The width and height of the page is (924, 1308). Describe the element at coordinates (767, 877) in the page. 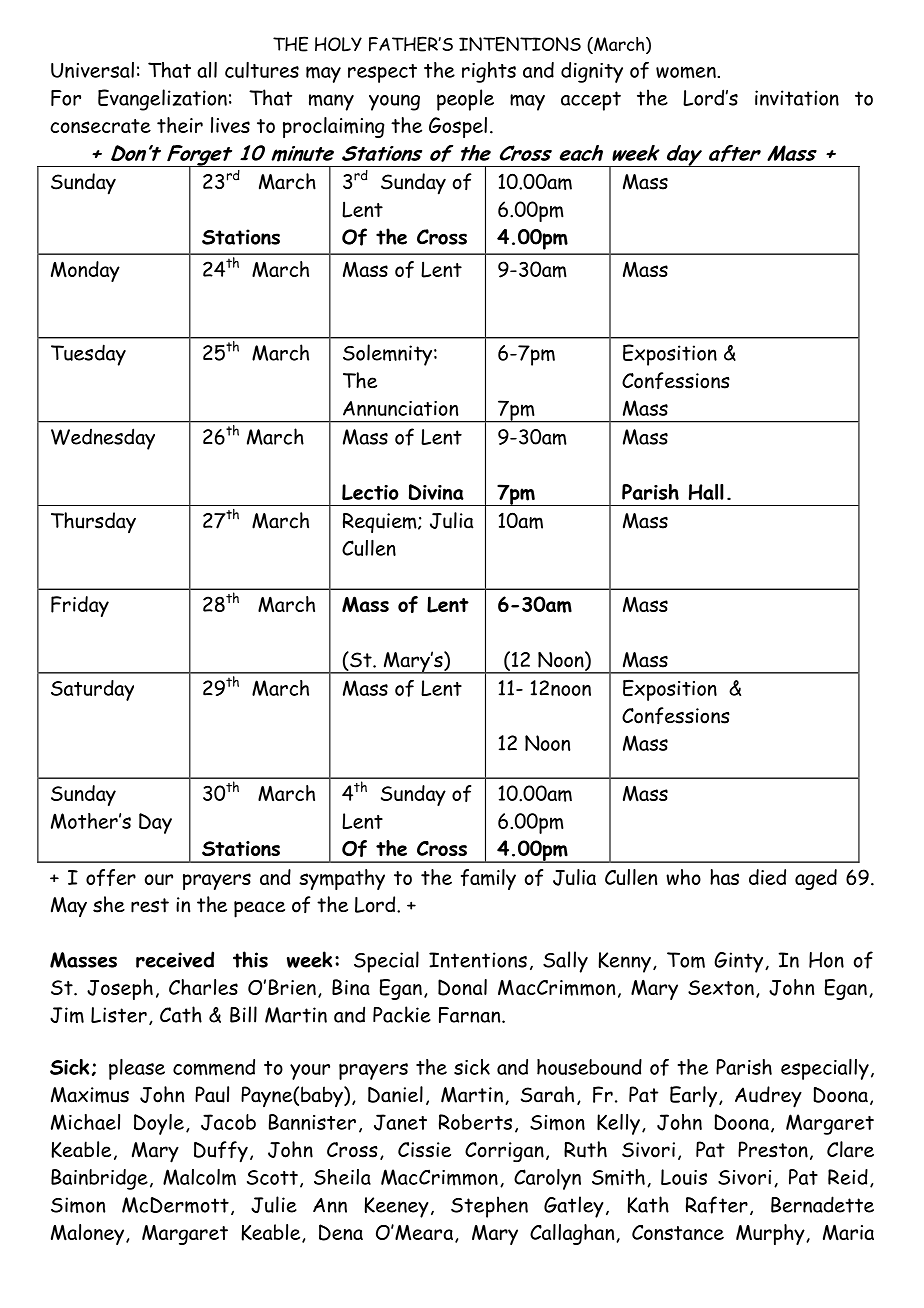

I see `died` at that location.
